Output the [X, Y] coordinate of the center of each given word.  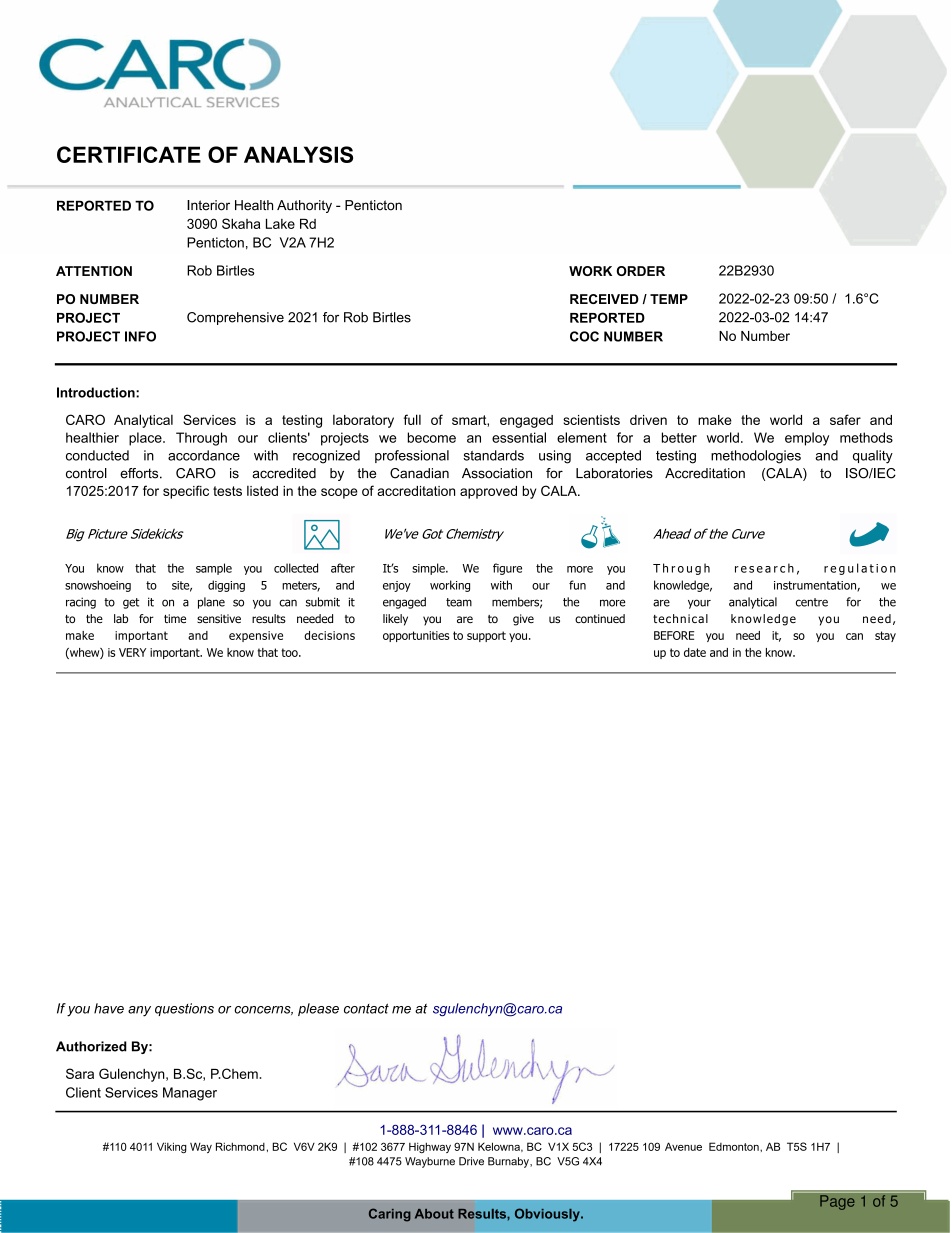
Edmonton [735, 1146]
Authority [304, 206]
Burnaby [509, 1162]
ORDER [641, 271]
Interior [208, 205]
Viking [172, 1147]
